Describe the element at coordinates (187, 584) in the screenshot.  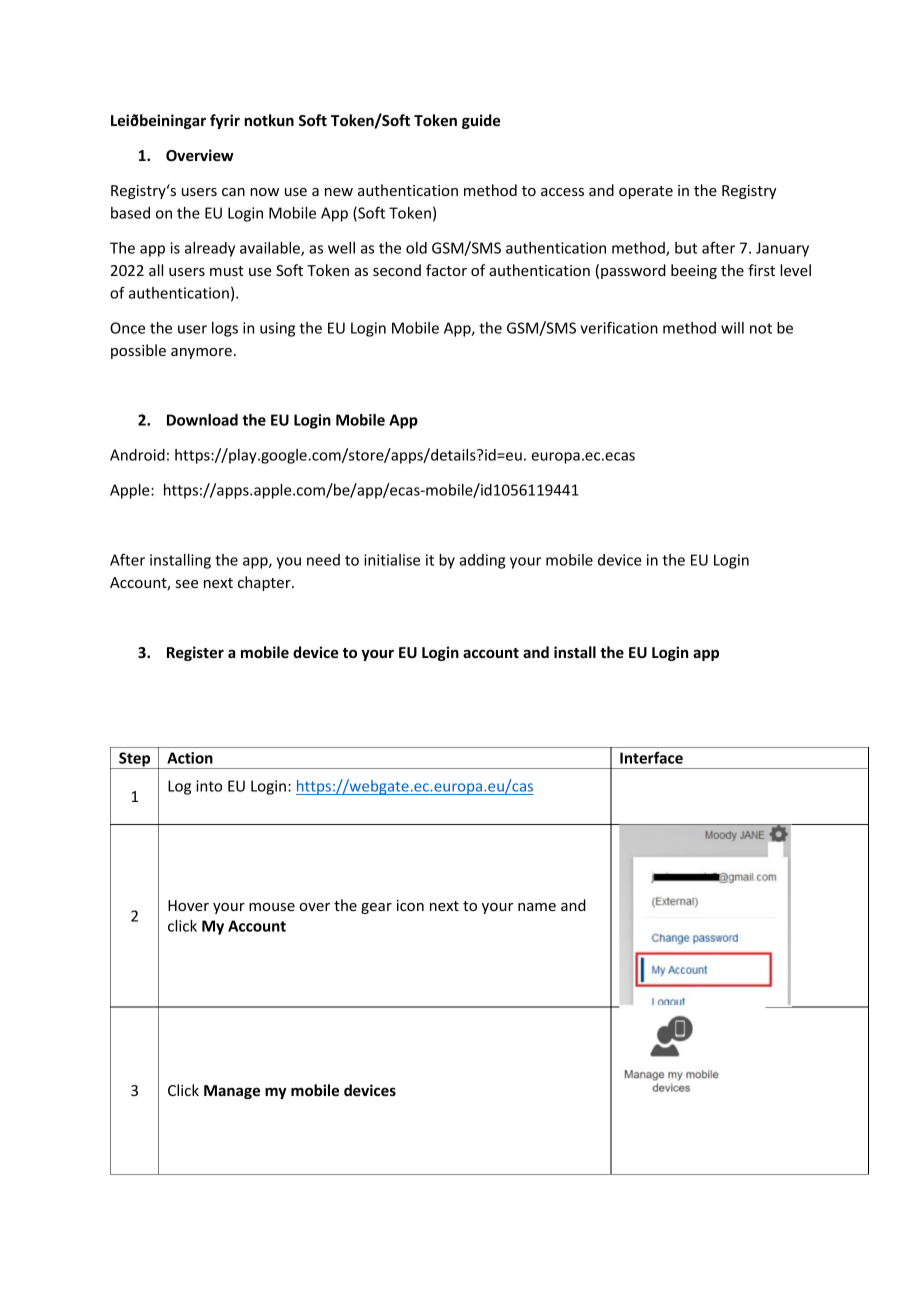
I see `see` at that location.
